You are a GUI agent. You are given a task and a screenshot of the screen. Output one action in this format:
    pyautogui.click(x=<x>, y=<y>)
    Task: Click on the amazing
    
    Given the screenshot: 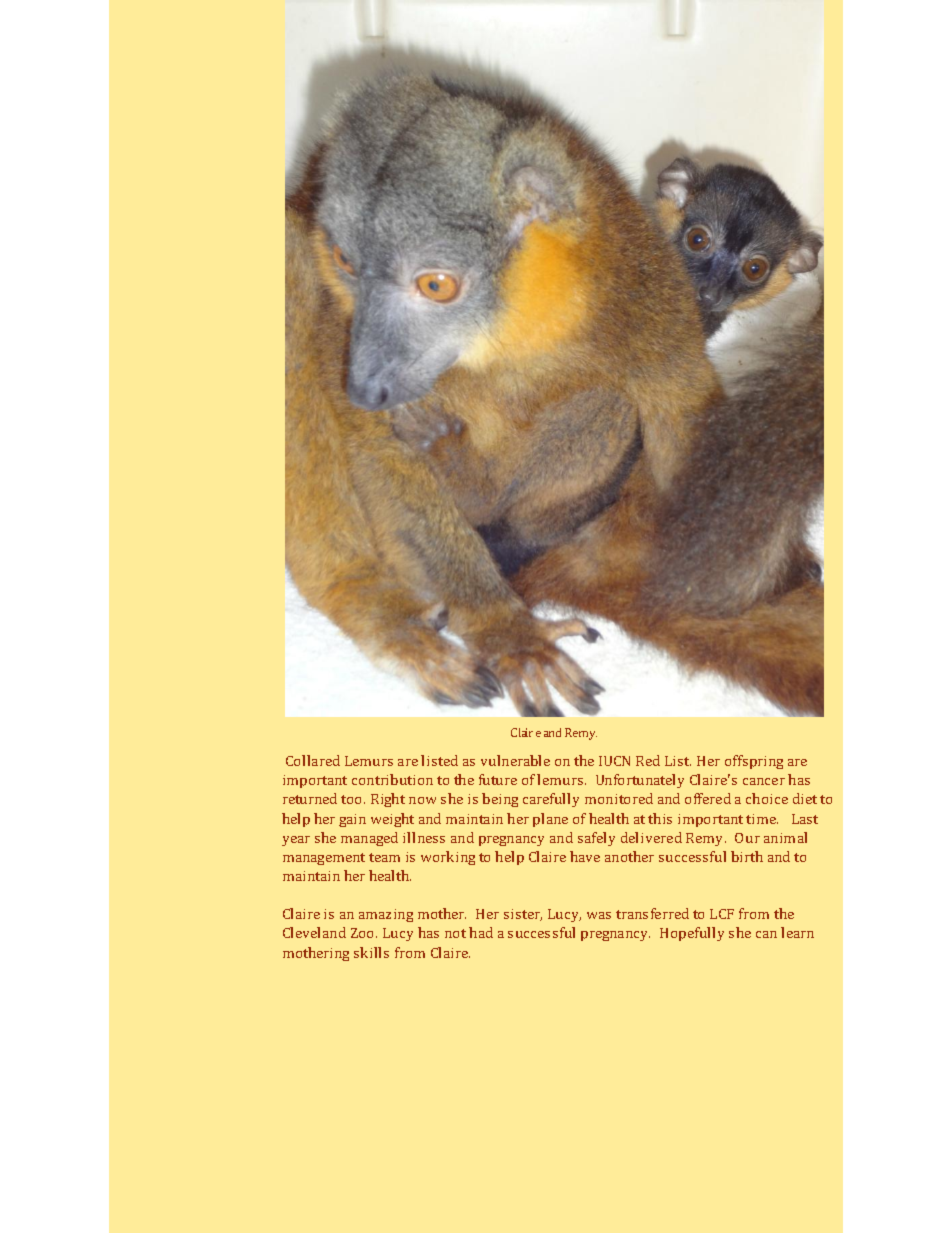 What is the action you would take?
    pyautogui.click(x=386, y=915)
